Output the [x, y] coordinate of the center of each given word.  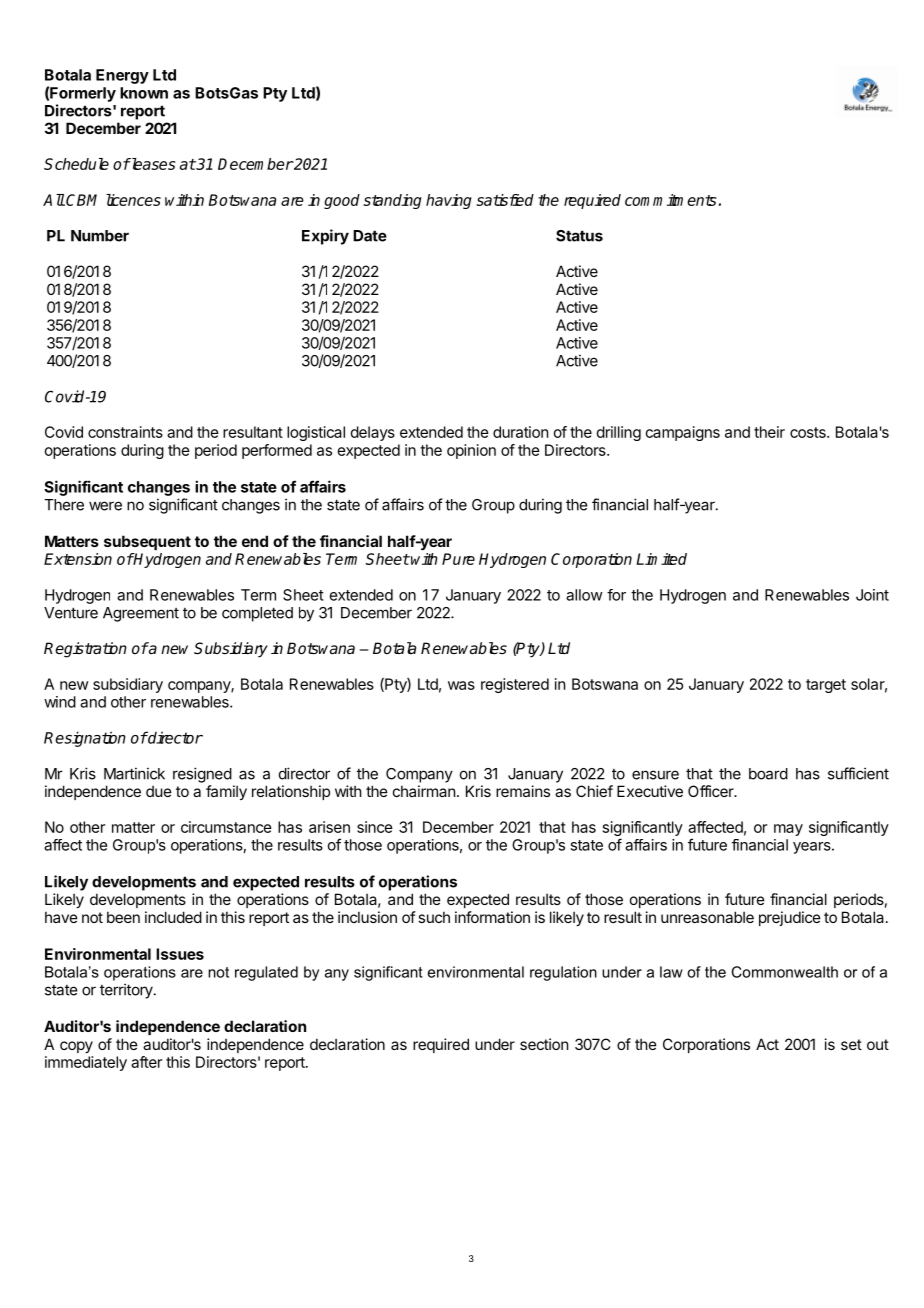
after [146, 1062]
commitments [670, 200]
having [449, 201]
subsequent [147, 542]
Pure [458, 559]
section [544, 1044]
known [144, 93]
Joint [872, 595]
